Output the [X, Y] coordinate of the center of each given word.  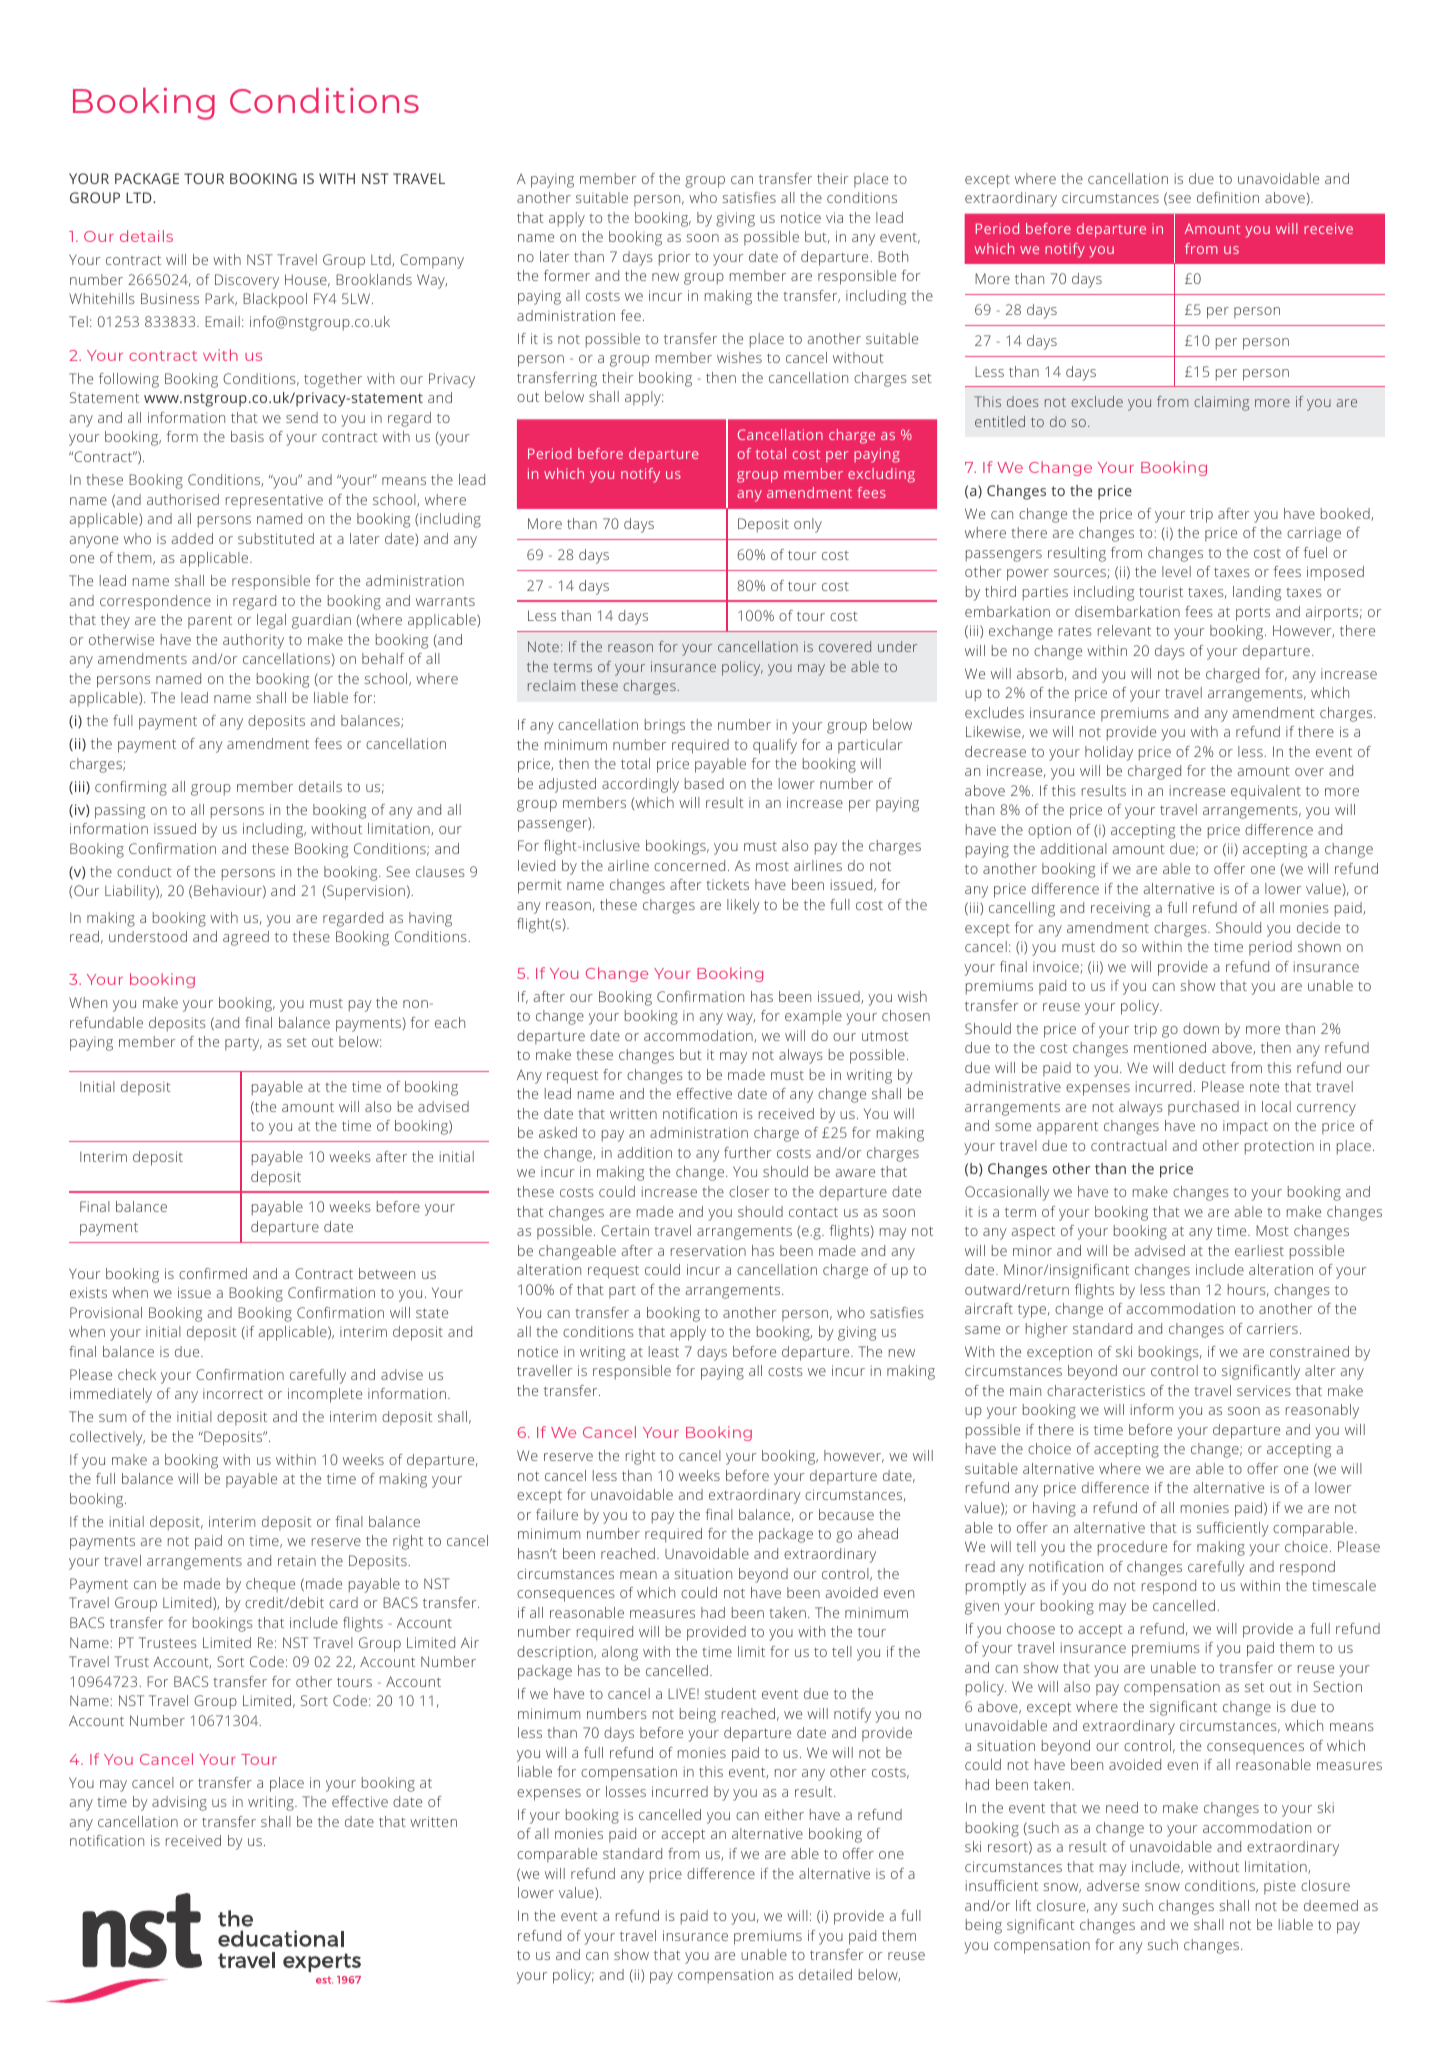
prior [675, 258]
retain [297, 1560]
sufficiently [1233, 1529]
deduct [1202, 1067]
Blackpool [275, 300]
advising [179, 1803]
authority [253, 641]
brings [665, 726]
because [846, 1514]
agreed [246, 938]
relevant [1124, 630]
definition [1228, 197]
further [748, 1152]
